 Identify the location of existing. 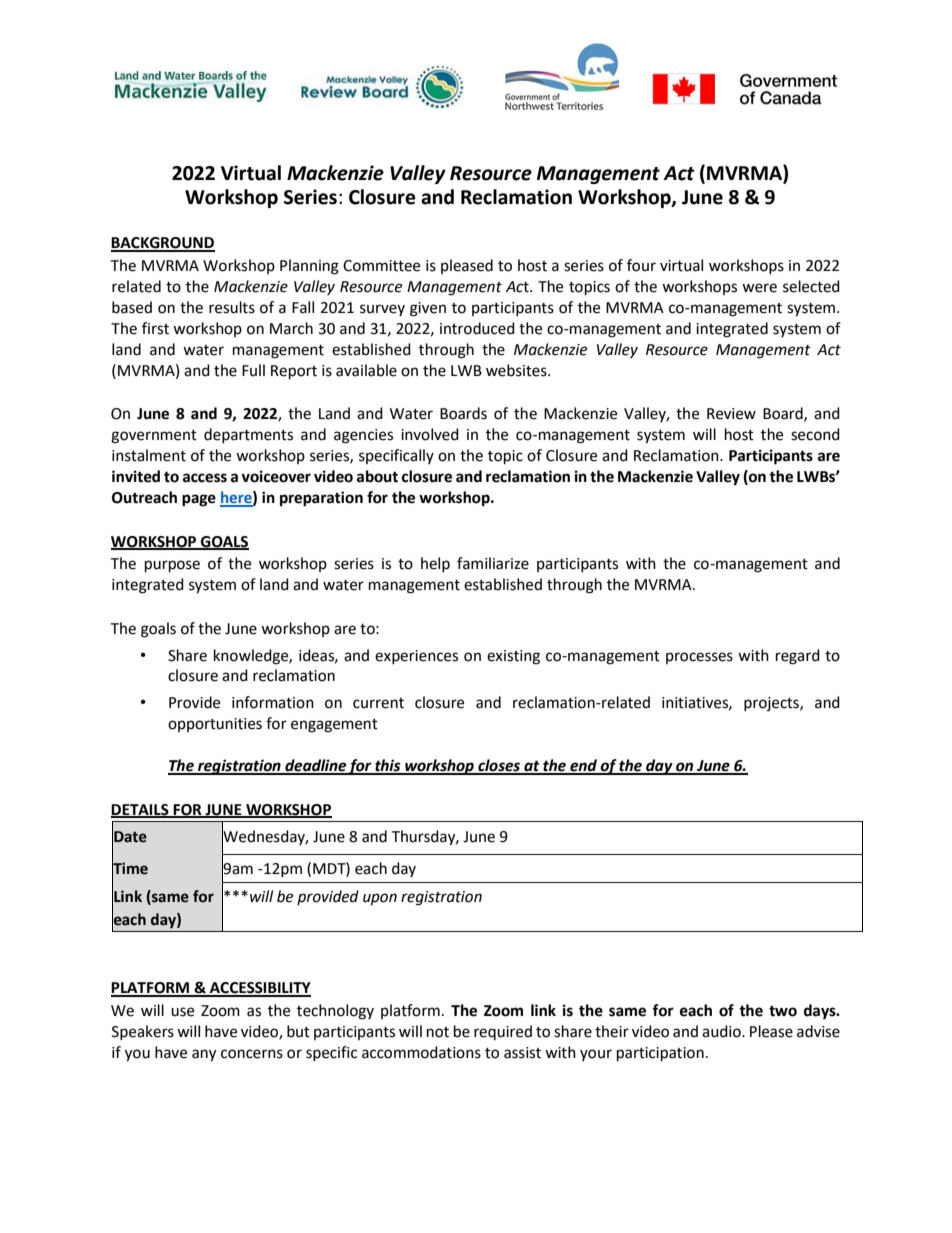
(513, 657).
